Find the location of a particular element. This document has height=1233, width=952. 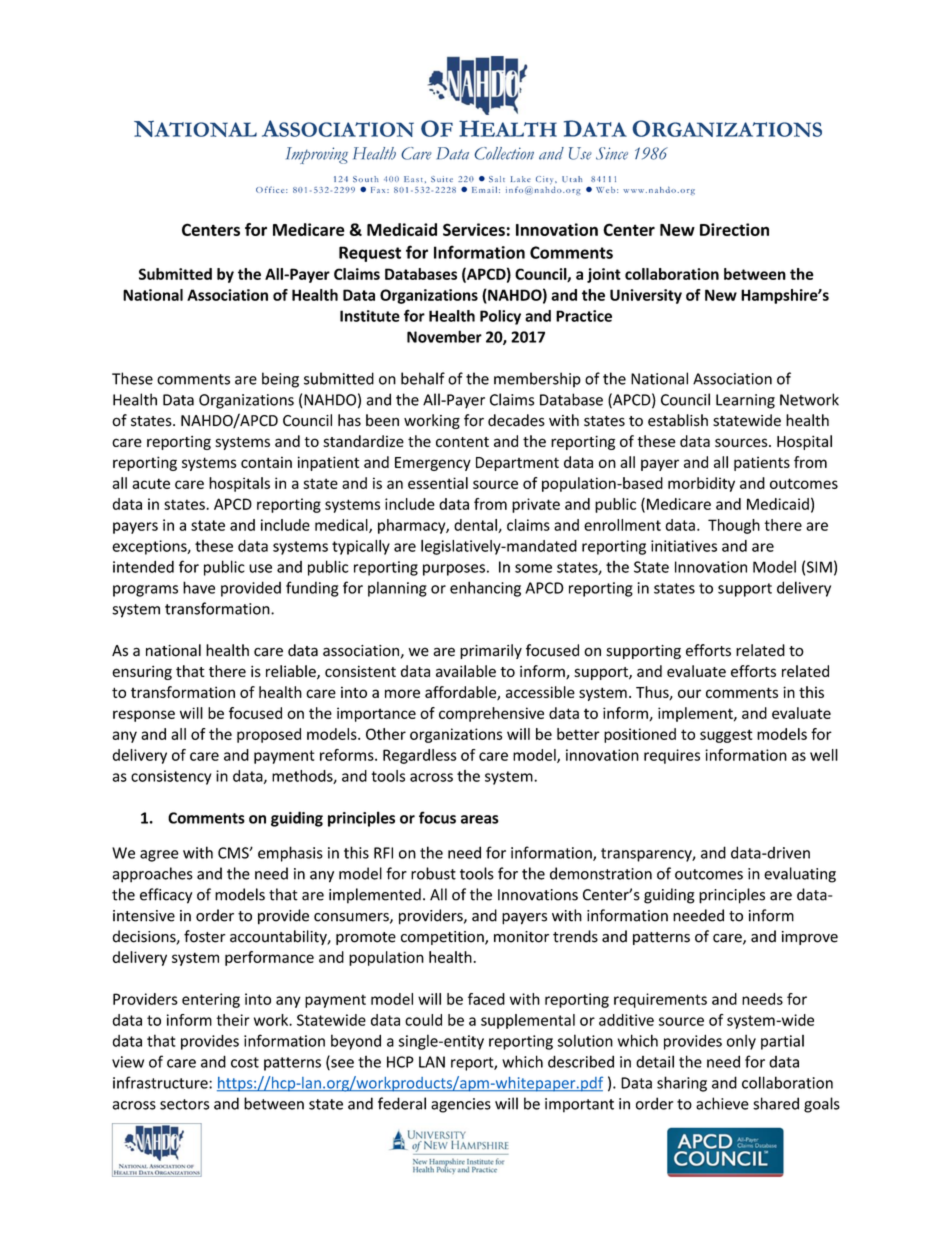

Learning is located at coordinates (745, 401).
